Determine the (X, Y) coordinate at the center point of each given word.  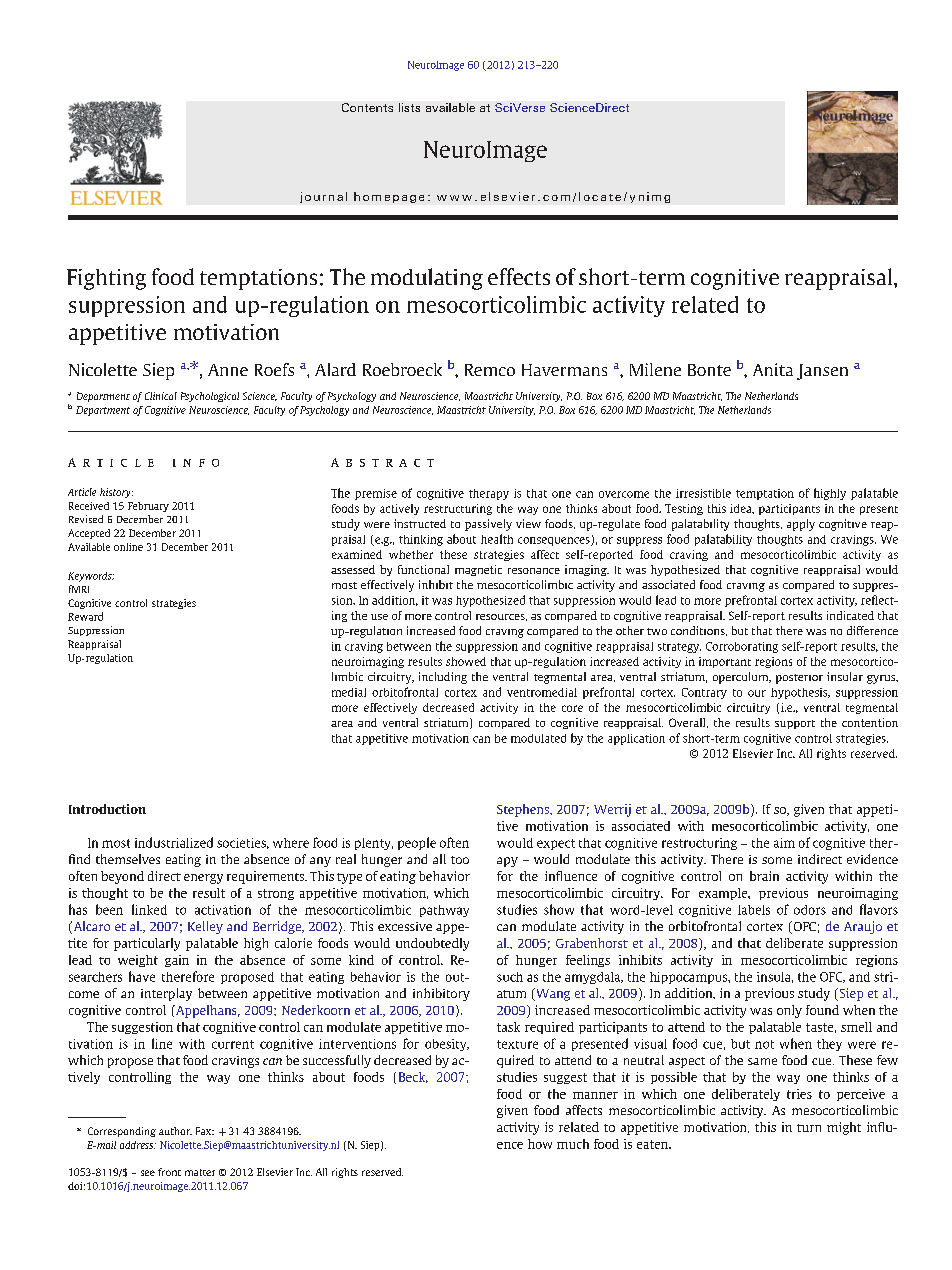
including (443, 678)
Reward (85, 616)
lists (409, 107)
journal (323, 197)
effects (519, 276)
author (175, 1131)
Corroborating (742, 647)
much (573, 1144)
